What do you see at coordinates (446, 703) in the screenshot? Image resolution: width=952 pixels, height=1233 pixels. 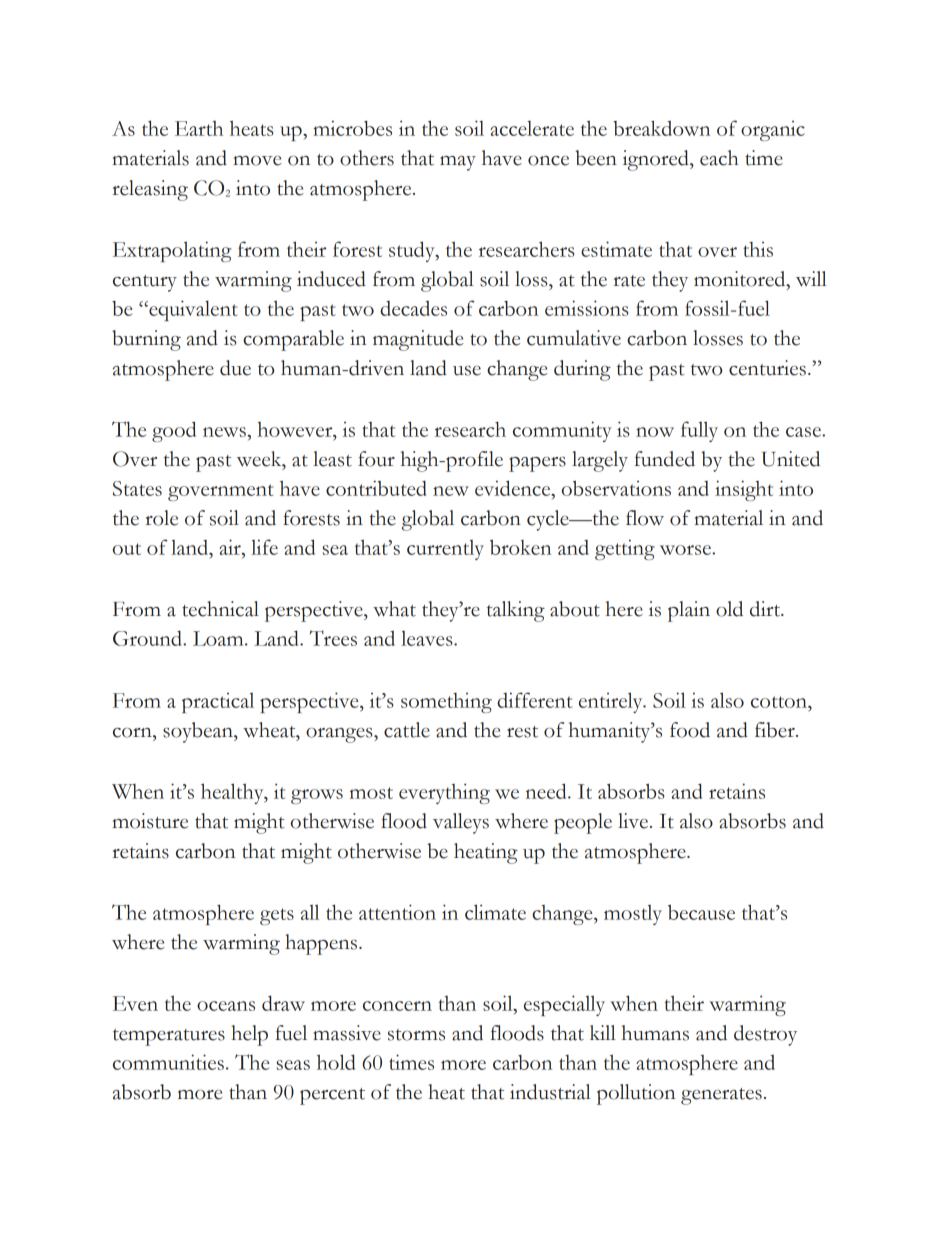 I see `something` at bounding box center [446, 703].
